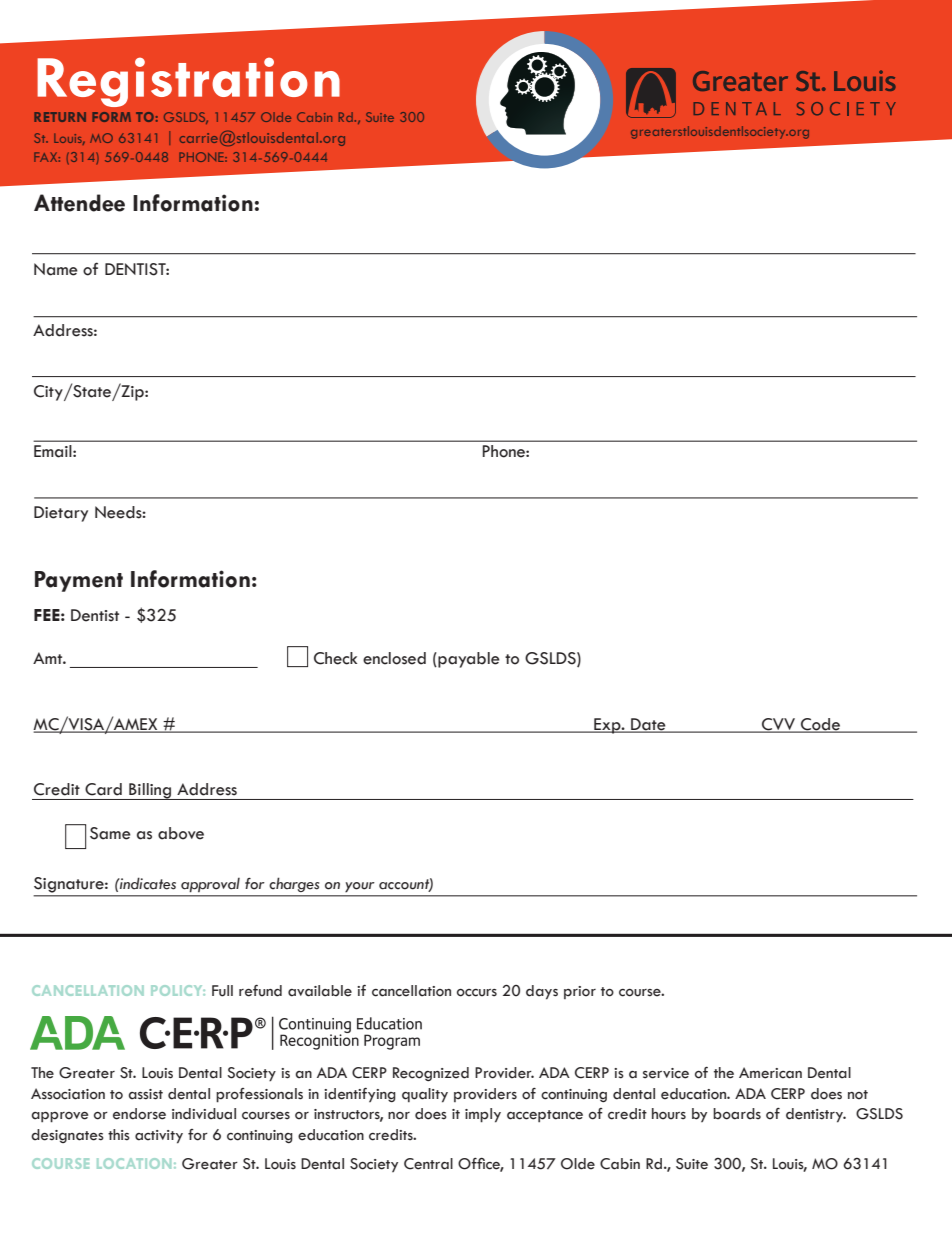  I want to click on your, so click(360, 887).
